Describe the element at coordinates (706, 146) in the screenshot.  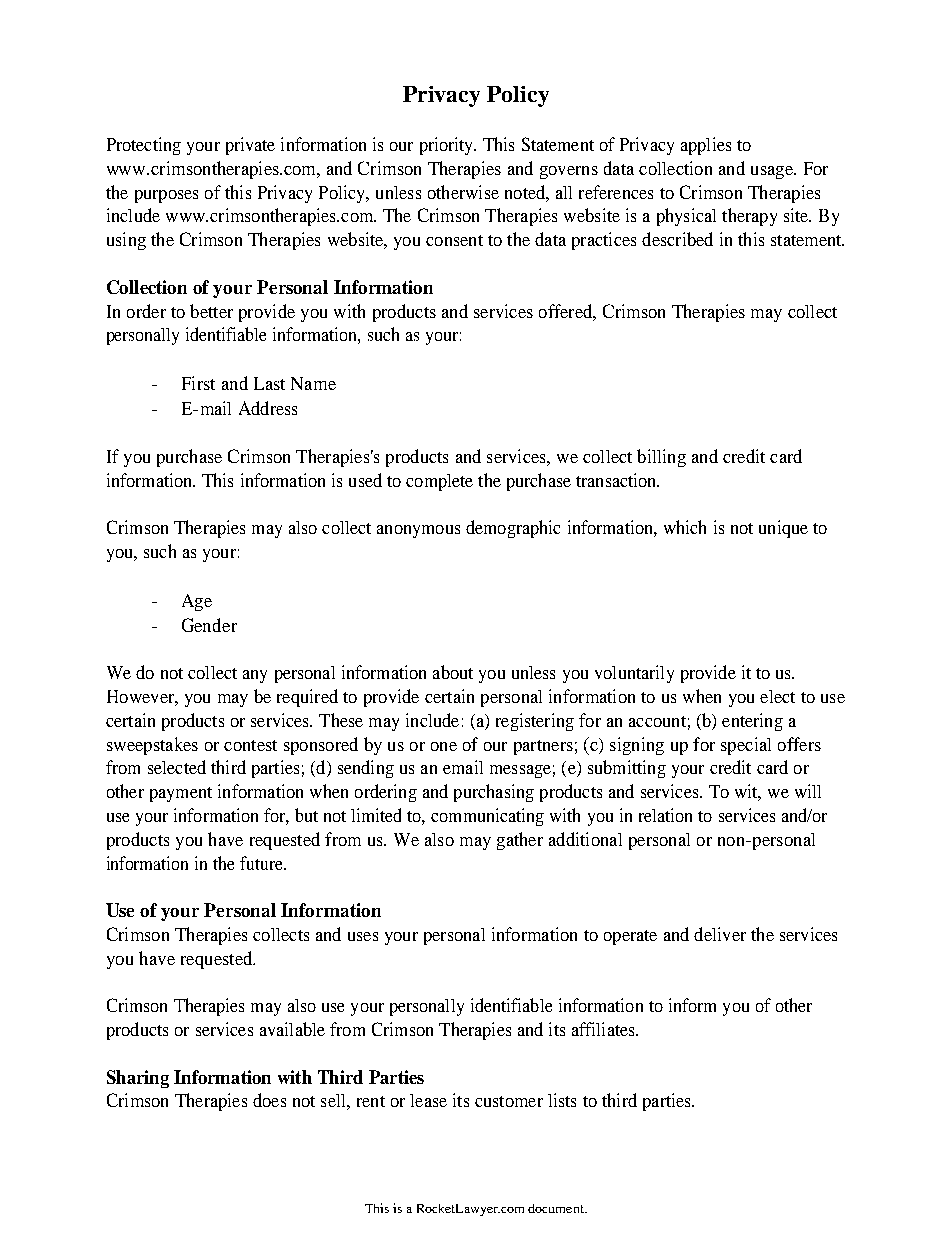
I see `applies` at that location.
